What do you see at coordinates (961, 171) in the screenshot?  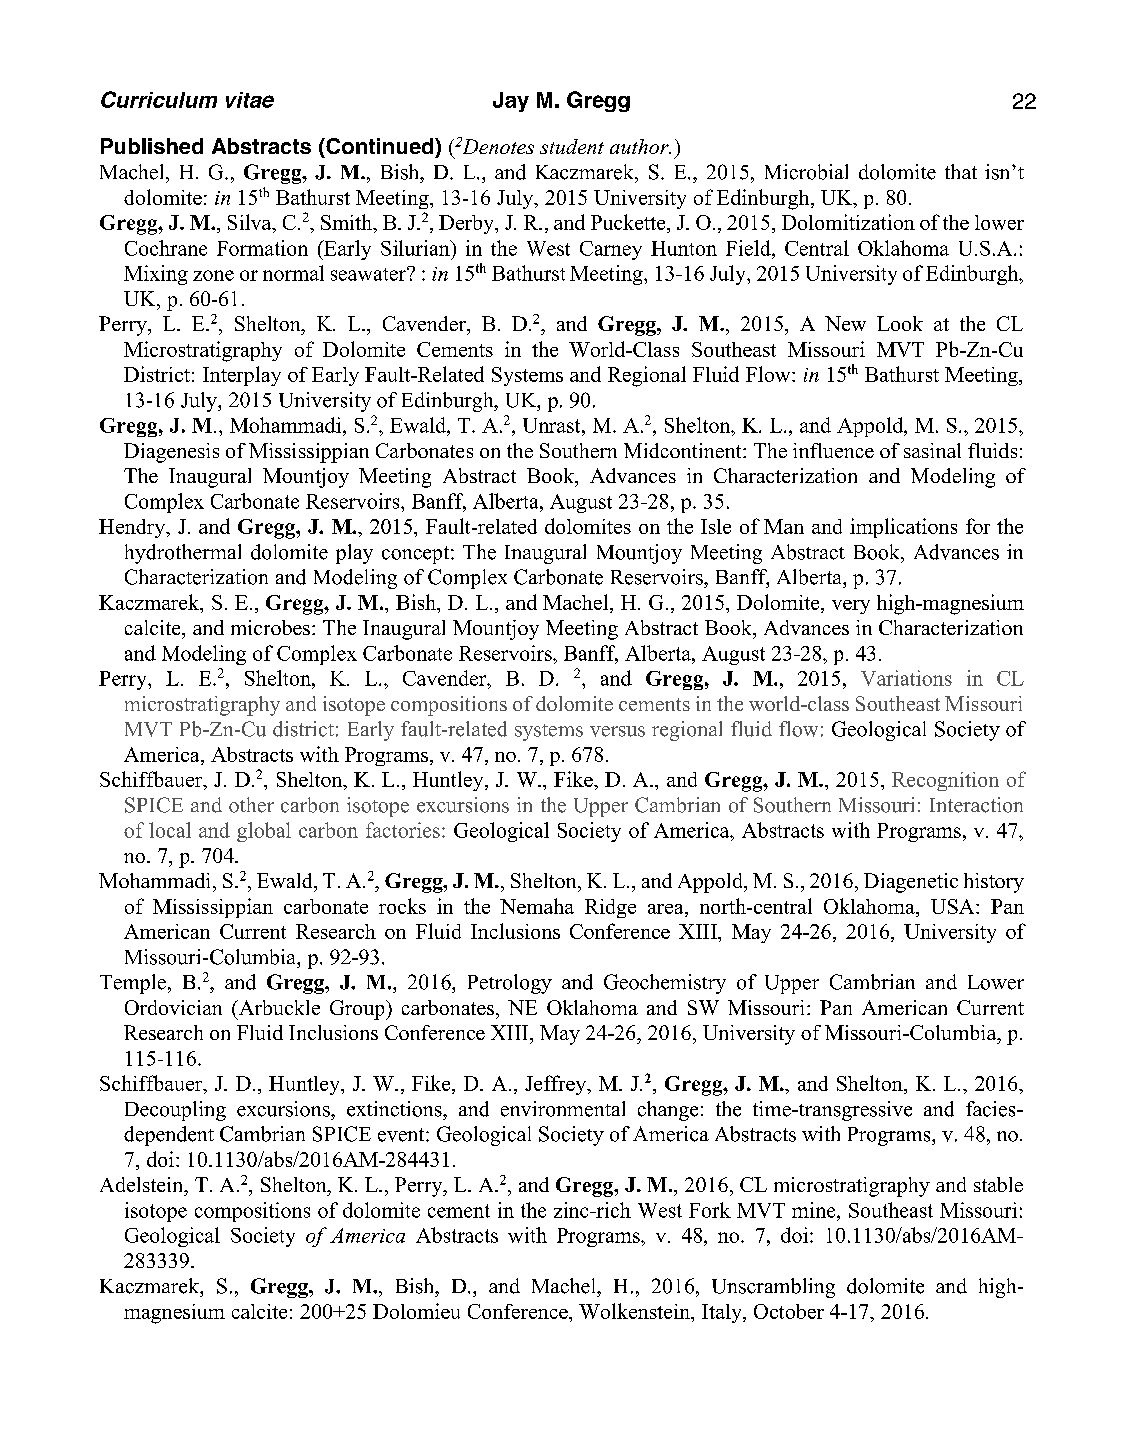 I see `that` at bounding box center [961, 171].
